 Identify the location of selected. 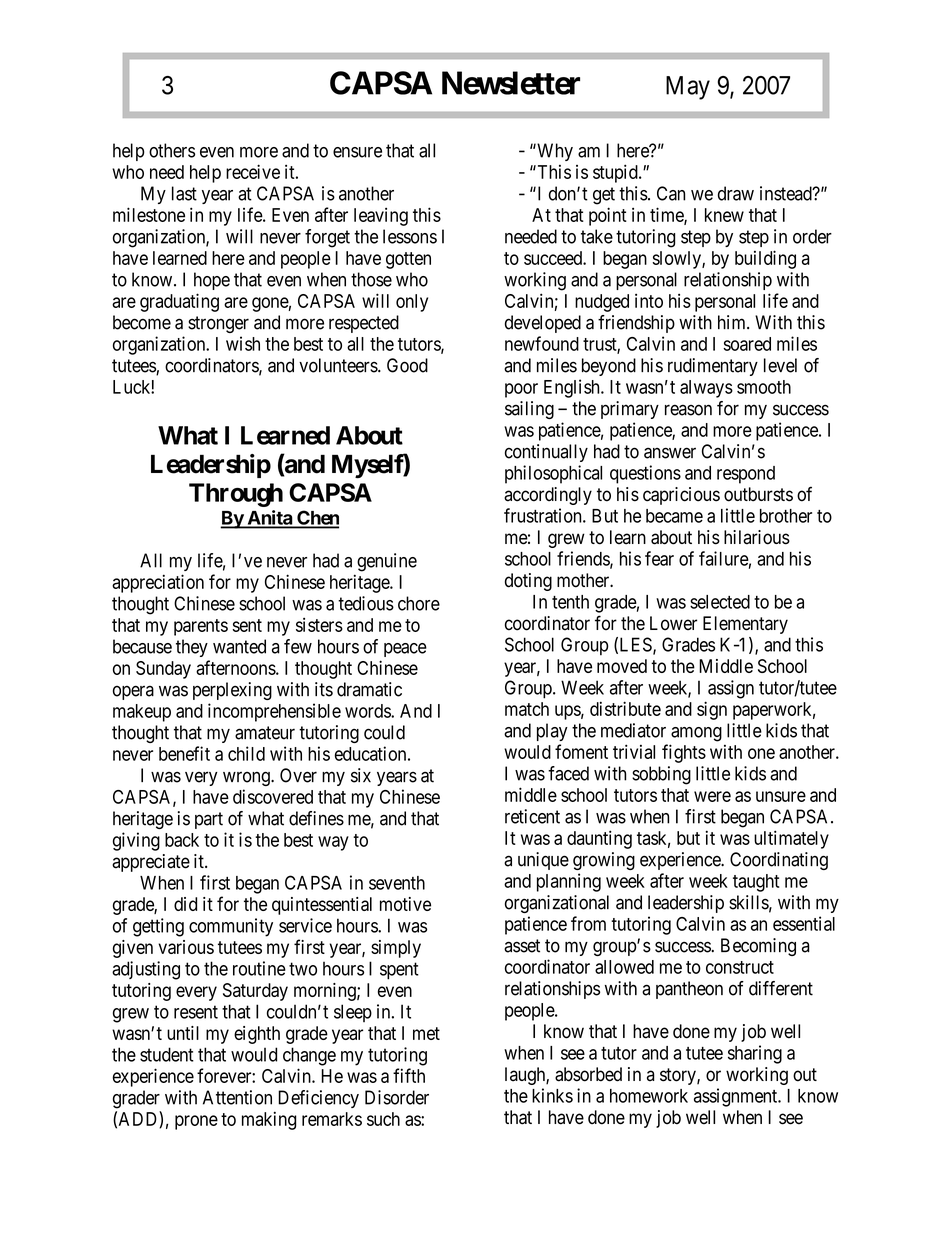
(720, 602).
